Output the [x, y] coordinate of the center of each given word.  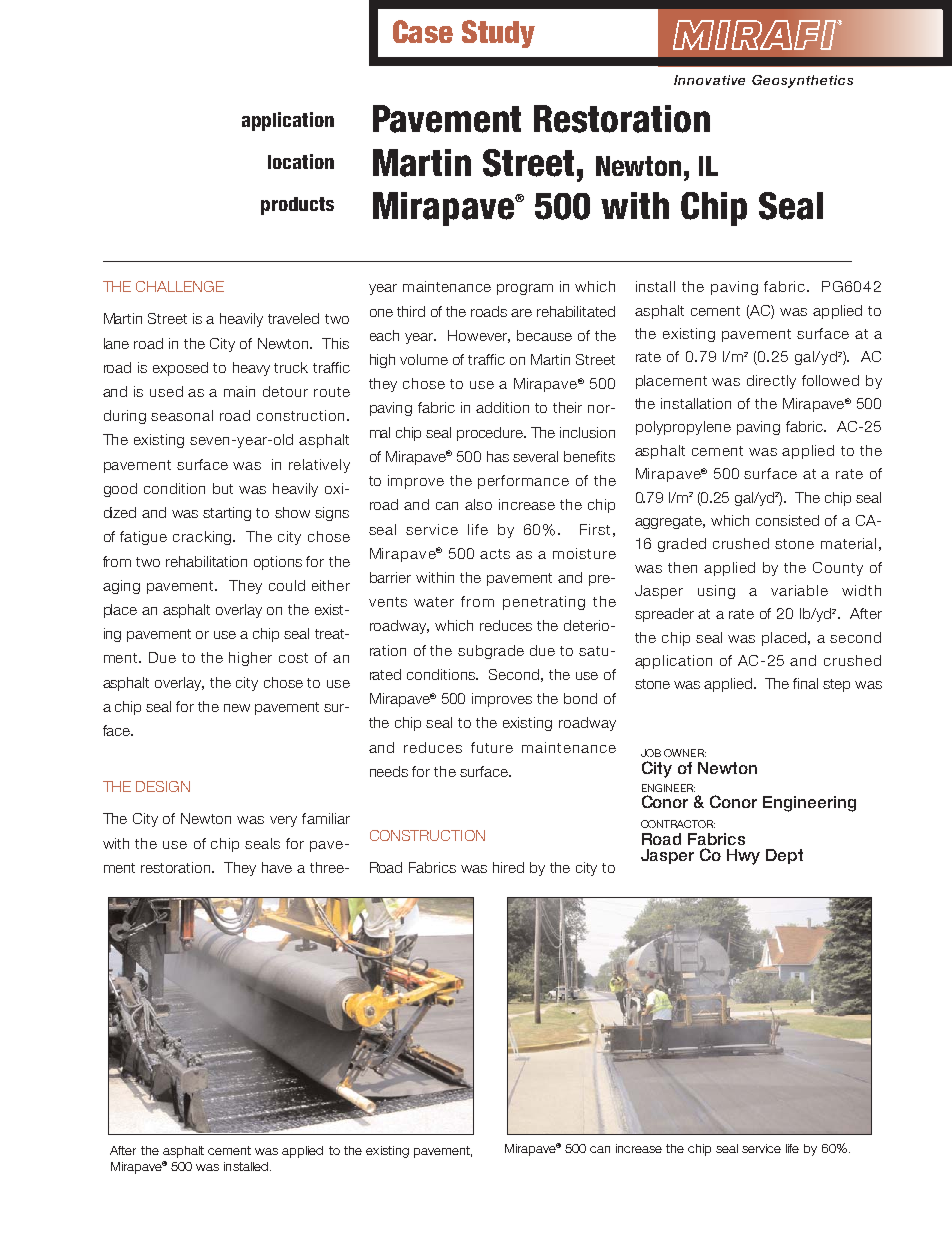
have [277, 867]
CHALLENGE [180, 286]
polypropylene [683, 428]
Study [498, 34]
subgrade [491, 652]
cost [293, 658]
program [525, 289]
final [805, 683]
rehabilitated [576, 311]
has [498, 456]
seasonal [182, 415]
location [301, 161]
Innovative [709, 80]
